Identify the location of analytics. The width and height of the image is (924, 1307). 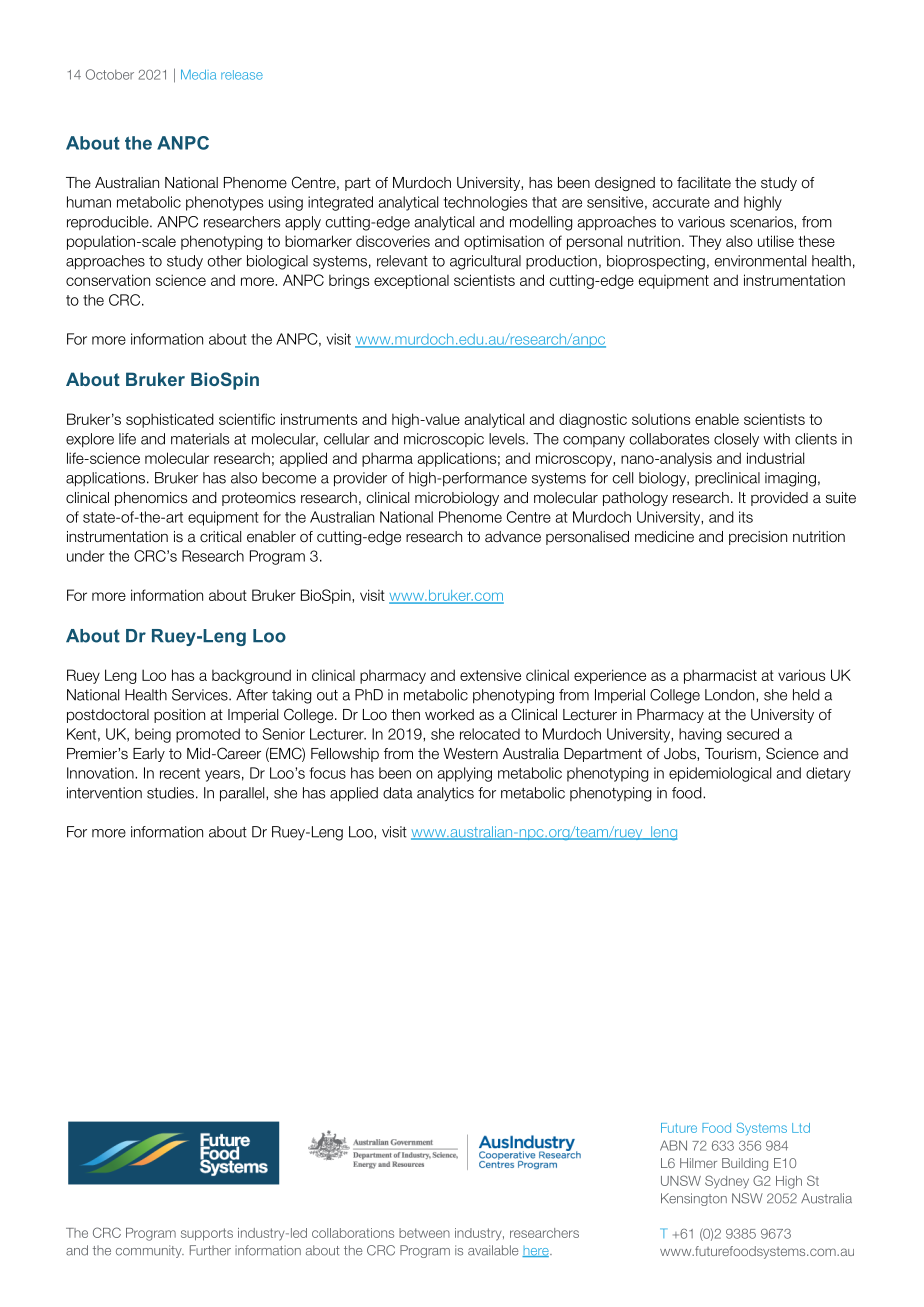
(445, 794).
